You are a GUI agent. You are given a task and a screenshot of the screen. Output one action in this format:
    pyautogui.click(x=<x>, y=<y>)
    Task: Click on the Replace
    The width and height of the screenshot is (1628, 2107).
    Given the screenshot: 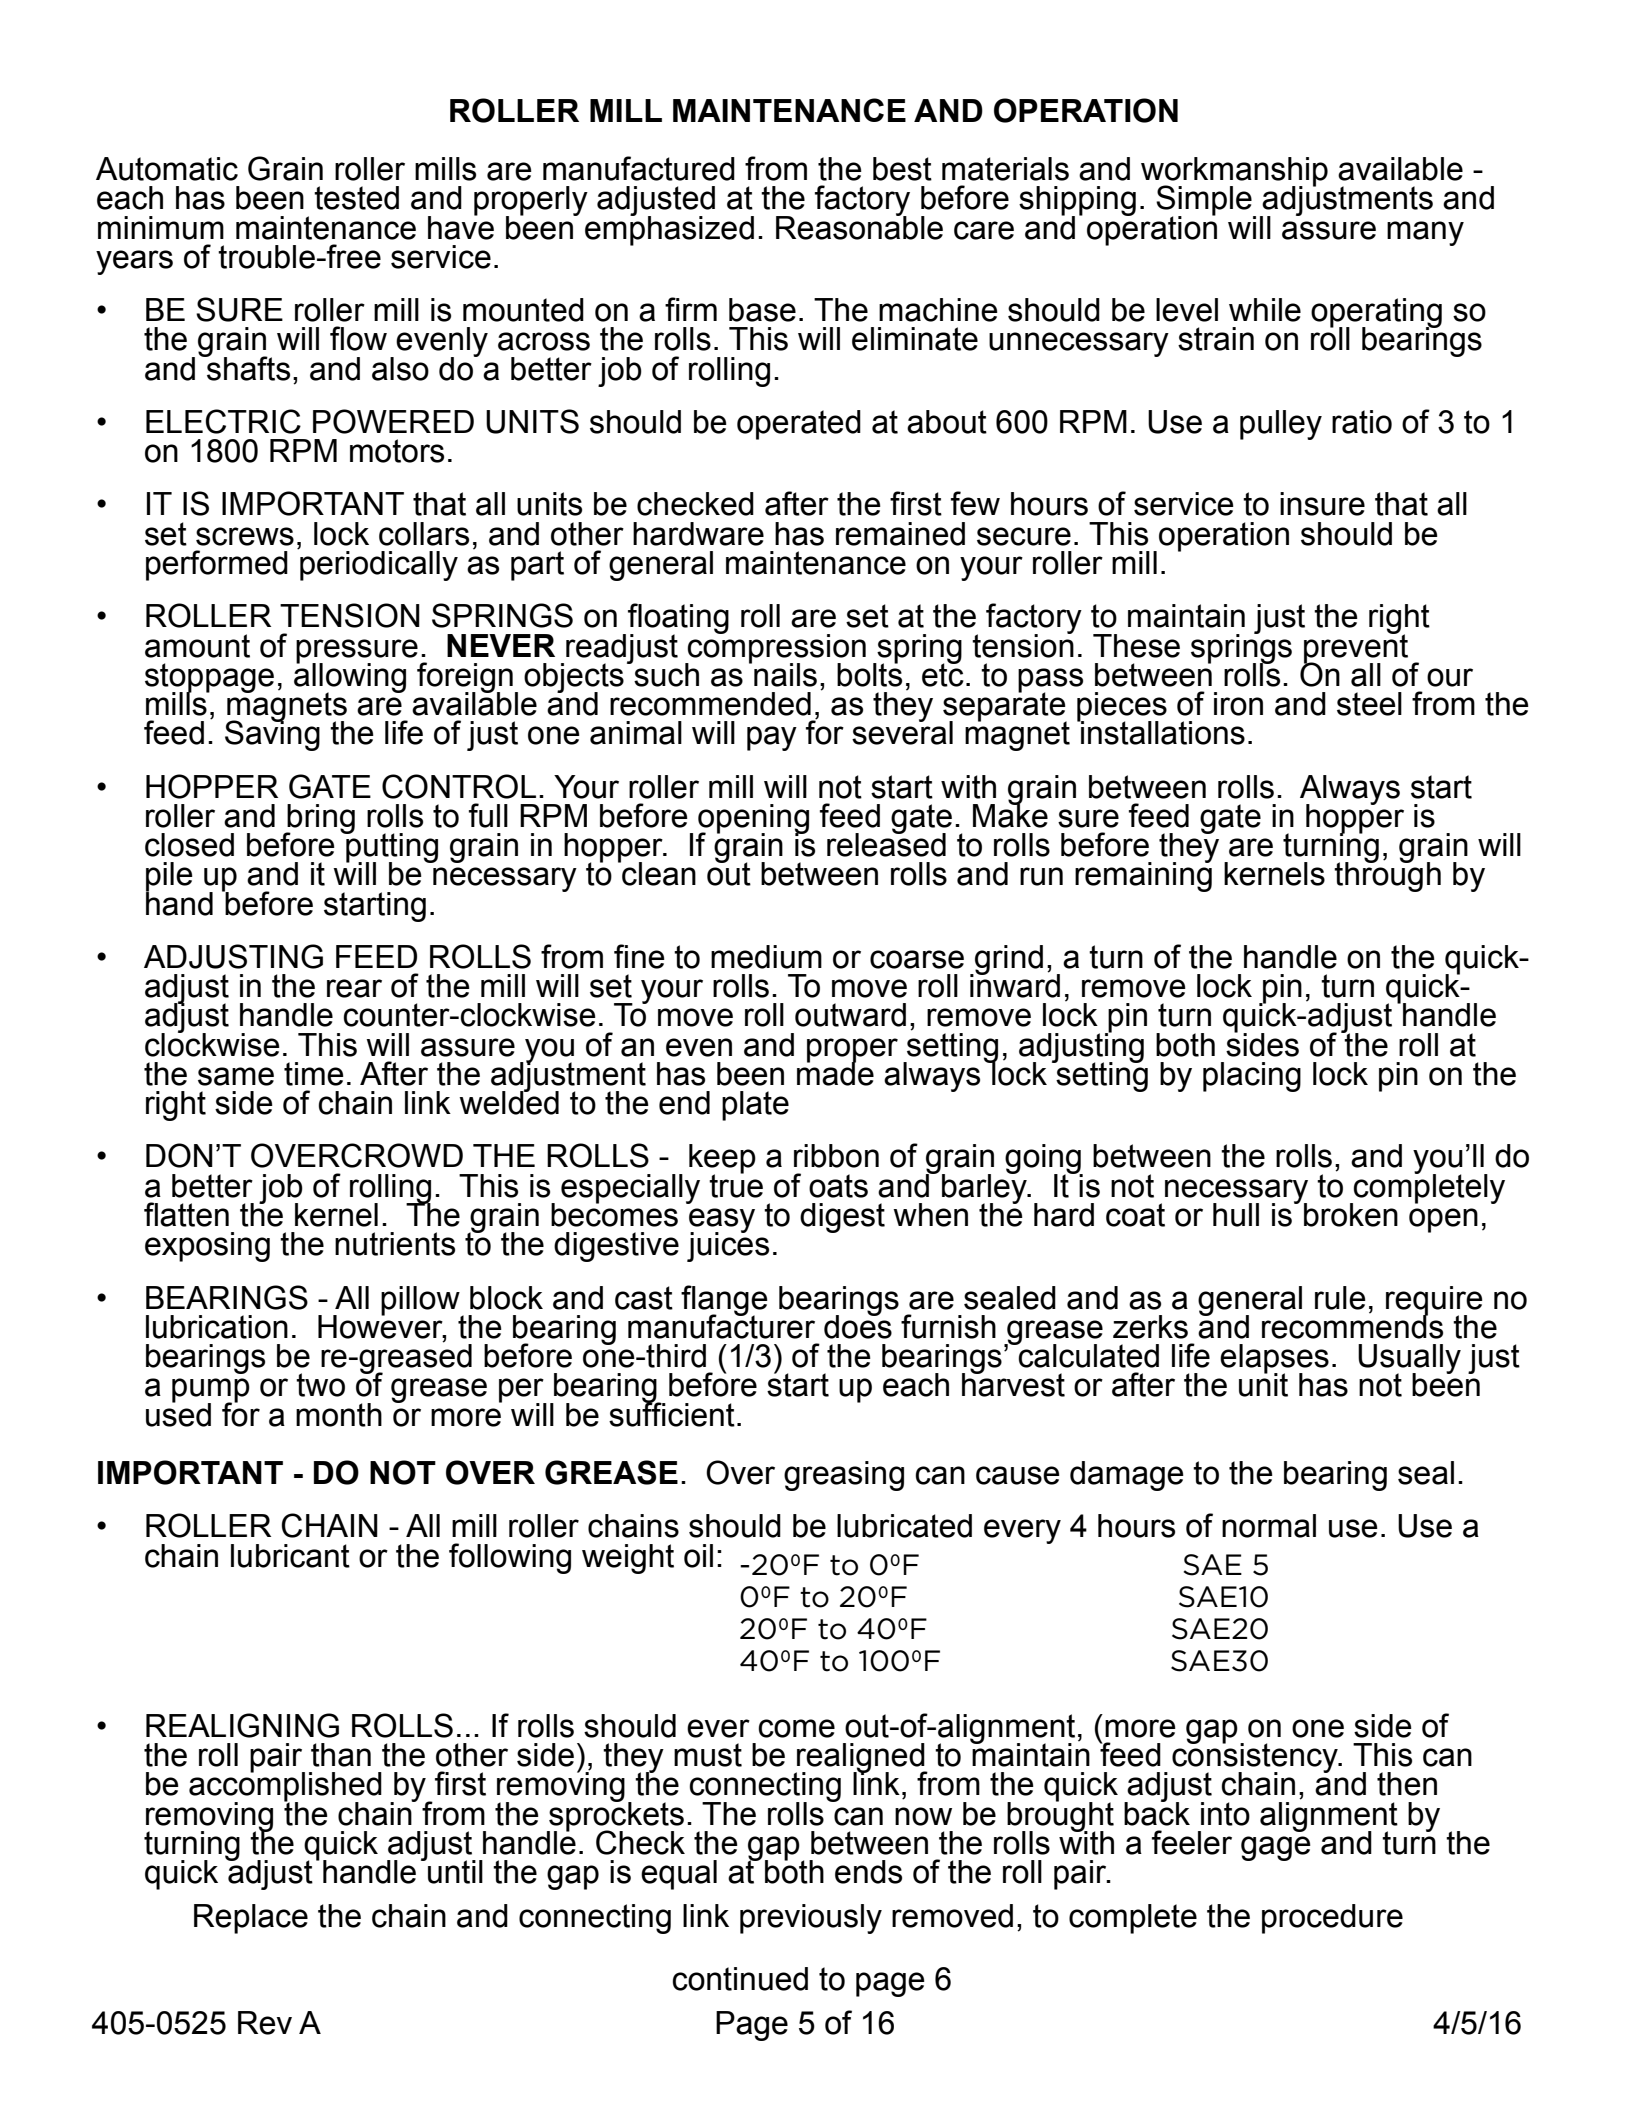 What is the action you would take?
    pyautogui.click(x=251, y=1919)
